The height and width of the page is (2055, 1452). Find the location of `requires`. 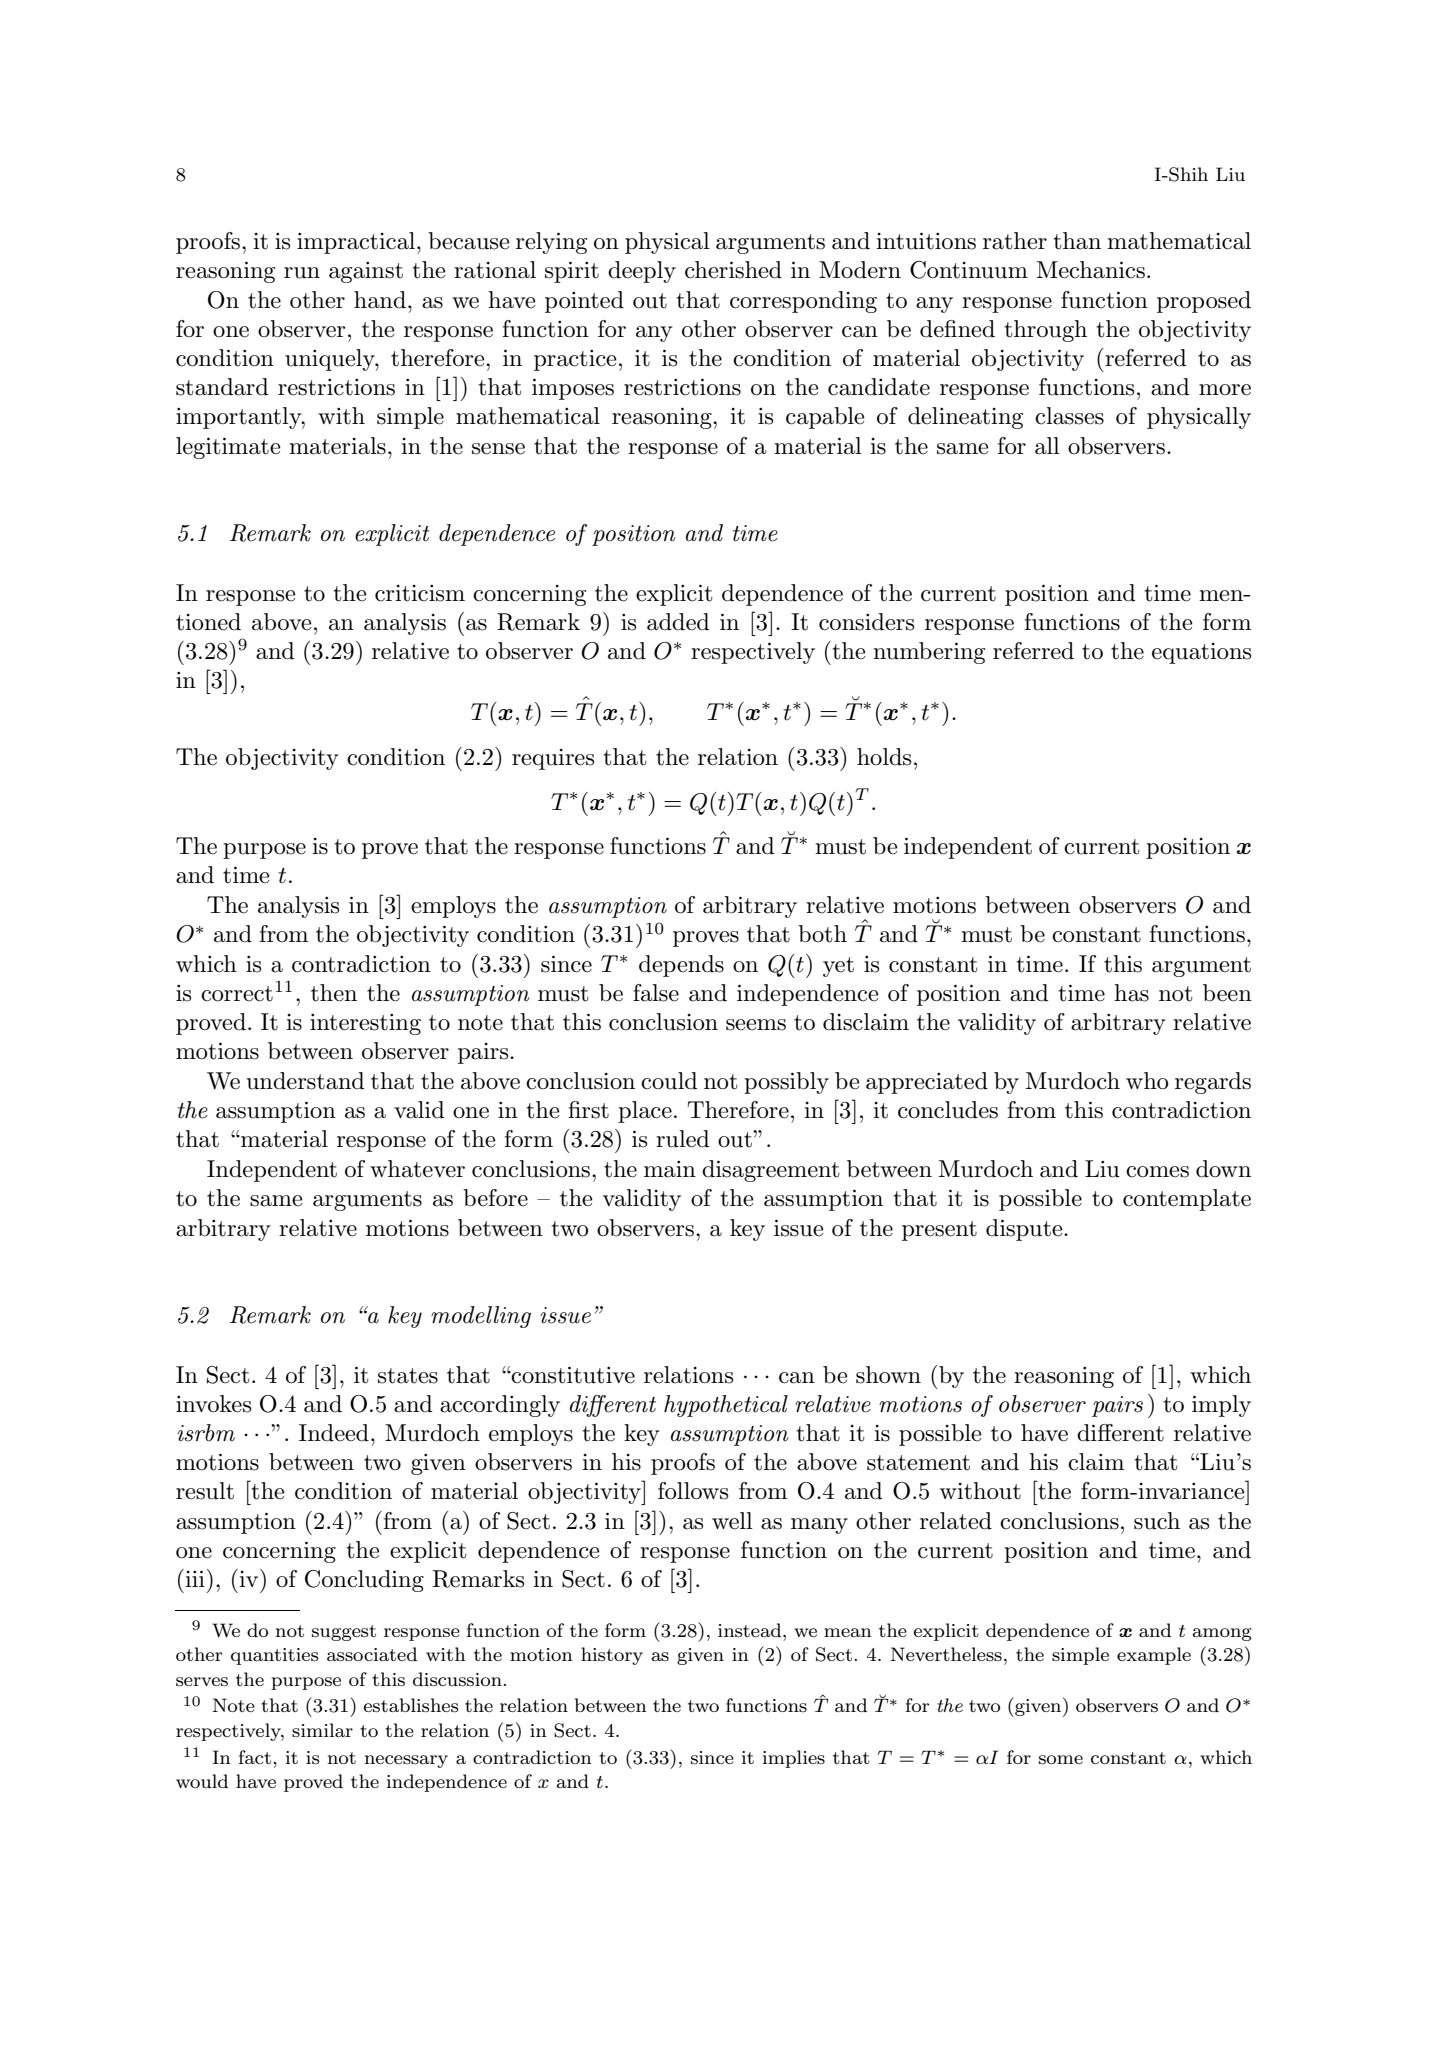

requires is located at coordinates (553, 759).
